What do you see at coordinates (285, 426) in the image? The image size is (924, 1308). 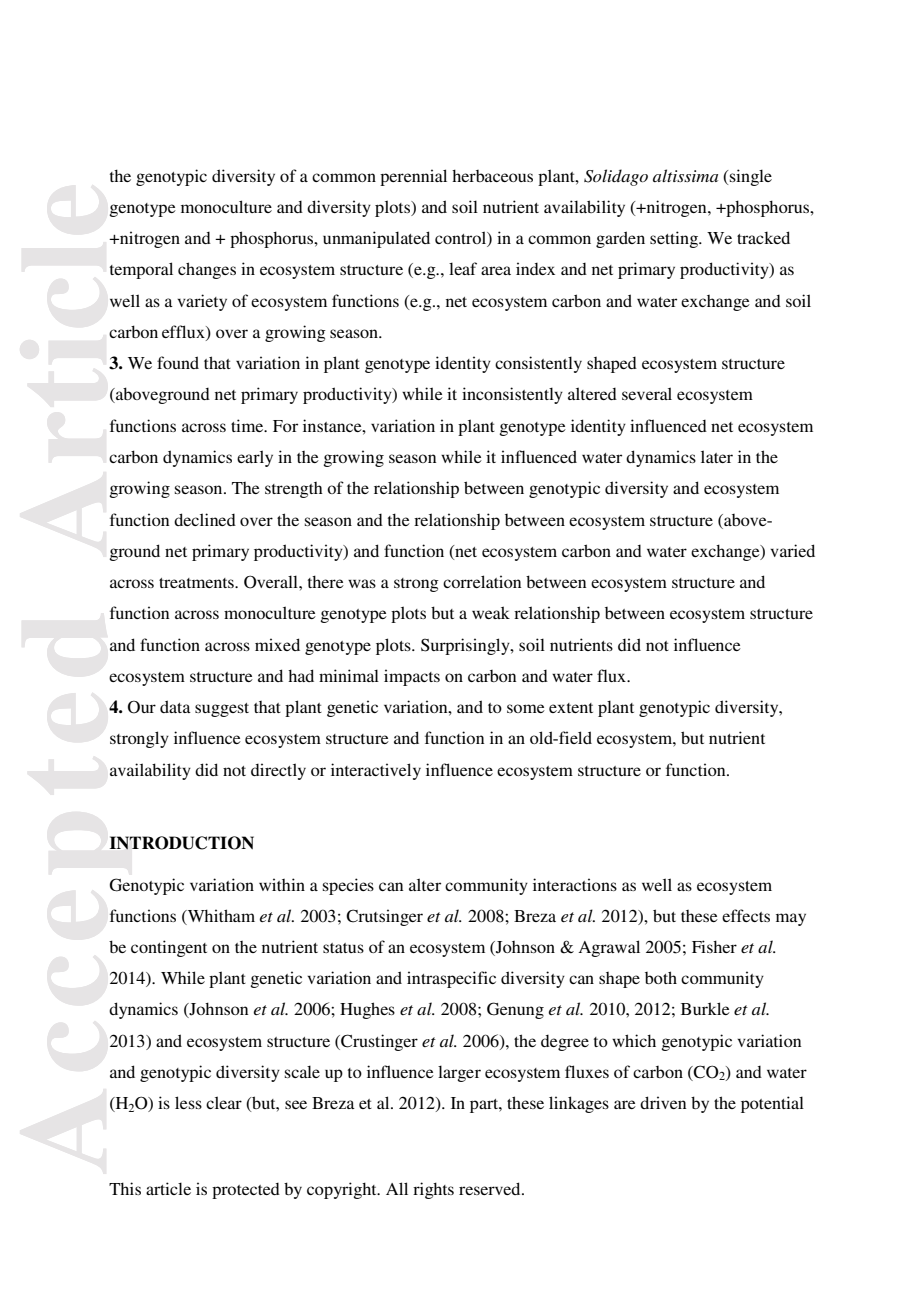 I see `For` at bounding box center [285, 426].
